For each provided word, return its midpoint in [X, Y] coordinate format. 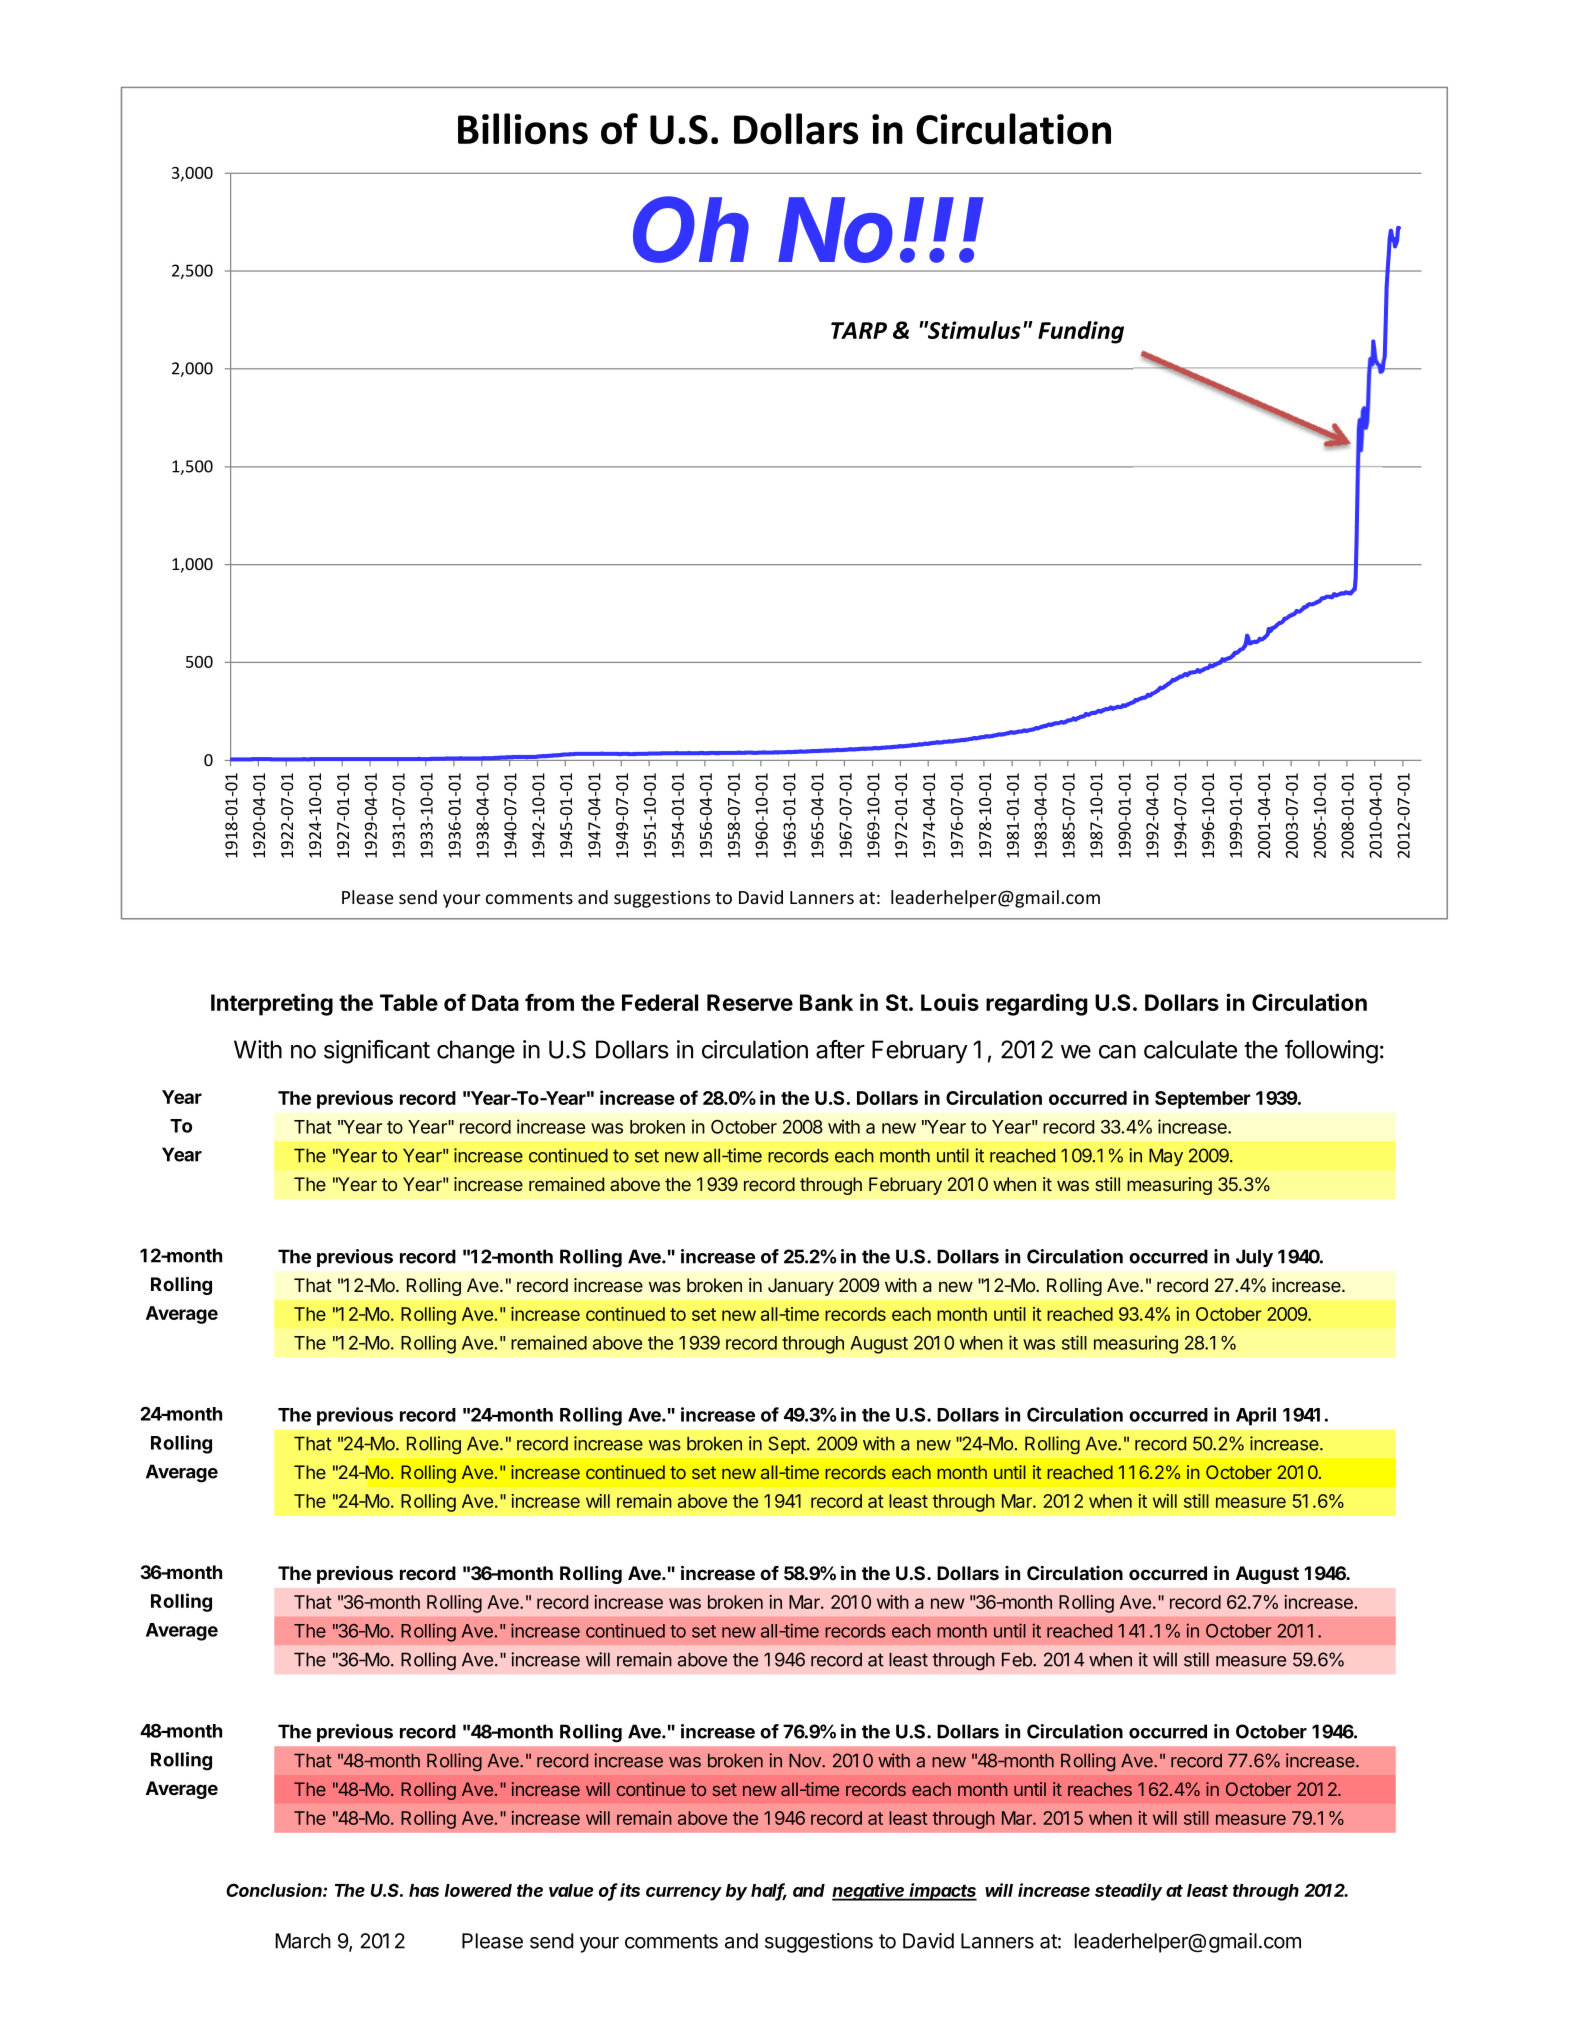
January [801, 1287]
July [1254, 1258]
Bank [826, 1002]
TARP [859, 330]
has [424, 1890]
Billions [523, 129]
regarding [1036, 1004]
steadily [1128, 1892]
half [769, 1891]
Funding [1081, 332]
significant [377, 1052]
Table [409, 1002]
